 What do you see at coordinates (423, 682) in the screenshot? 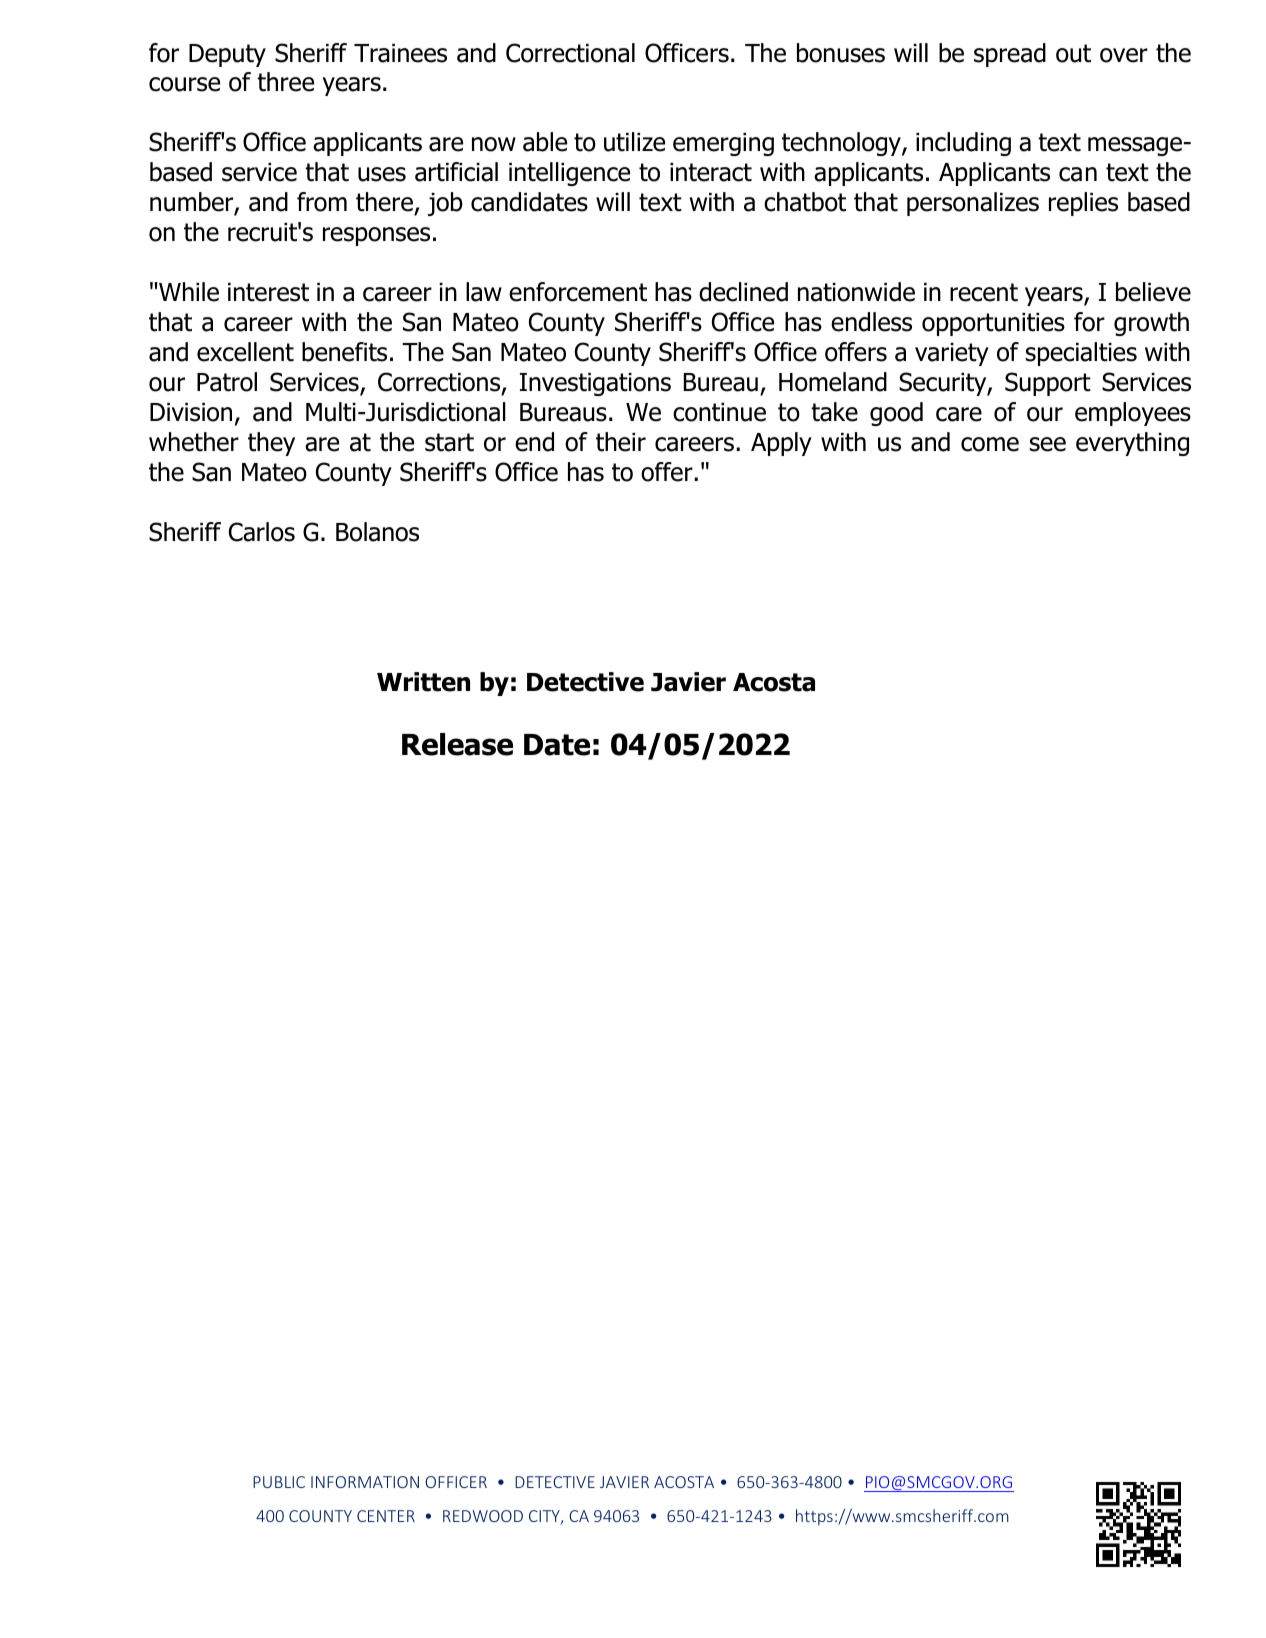
I see `Written` at bounding box center [423, 682].
